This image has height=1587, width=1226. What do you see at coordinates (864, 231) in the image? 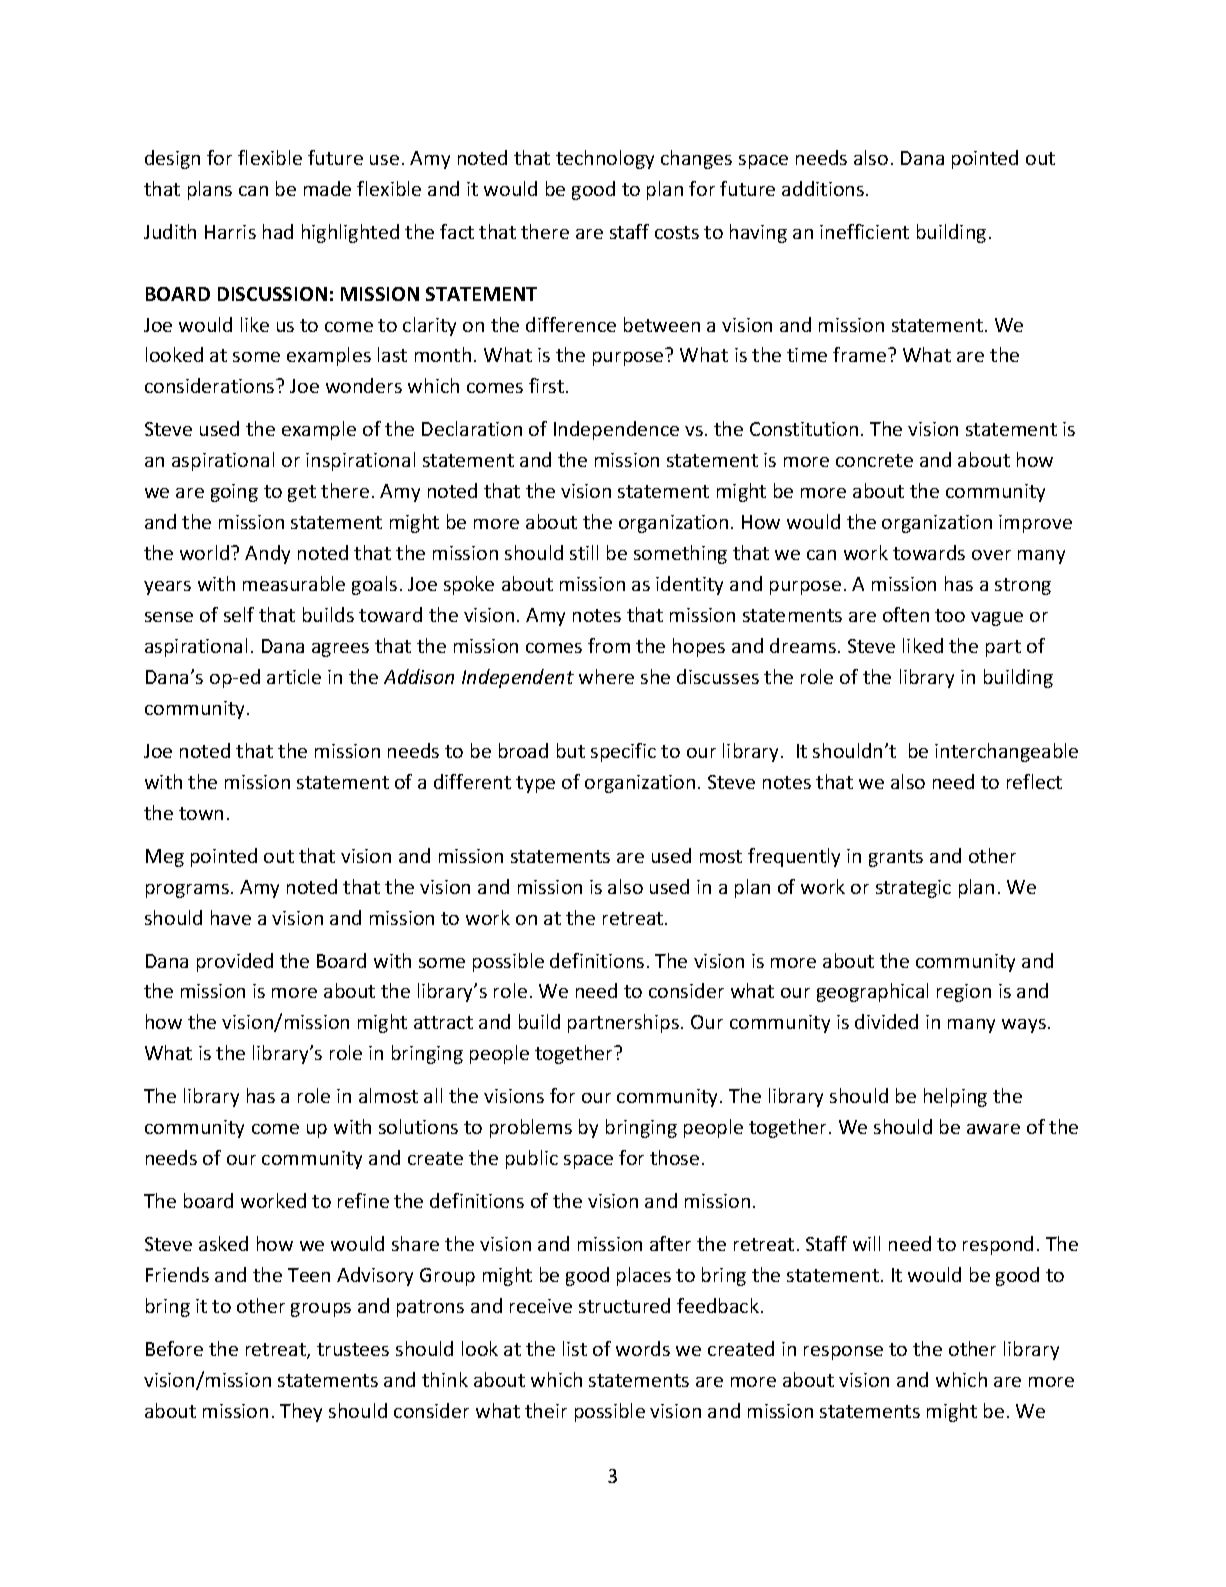
I see `inefficient` at bounding box center [864, 231].
